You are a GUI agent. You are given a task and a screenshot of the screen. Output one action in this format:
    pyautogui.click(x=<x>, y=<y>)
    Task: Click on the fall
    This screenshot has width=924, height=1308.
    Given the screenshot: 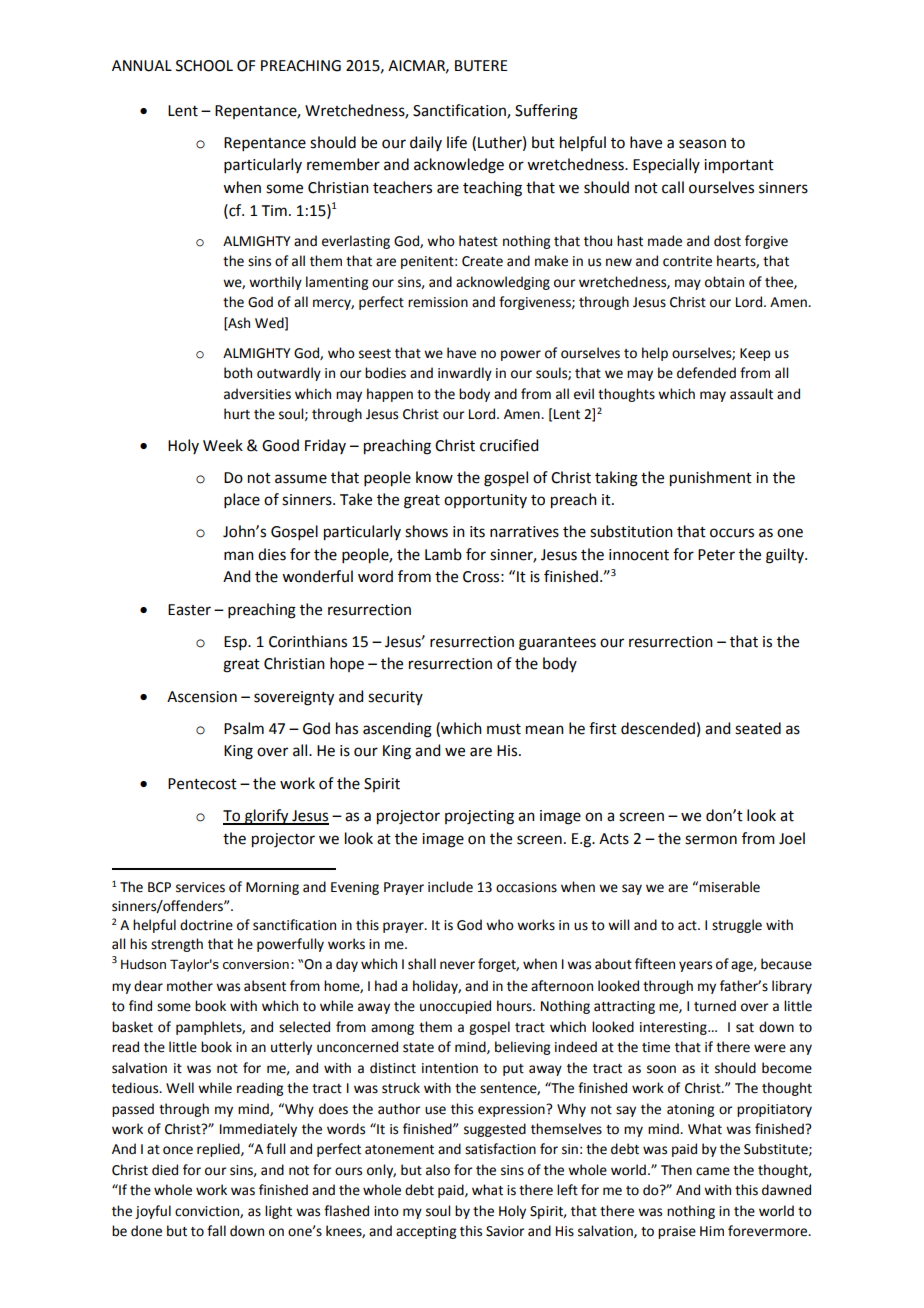 What is the action you would take?
    pyautogui.click(x=216, y=1230)
